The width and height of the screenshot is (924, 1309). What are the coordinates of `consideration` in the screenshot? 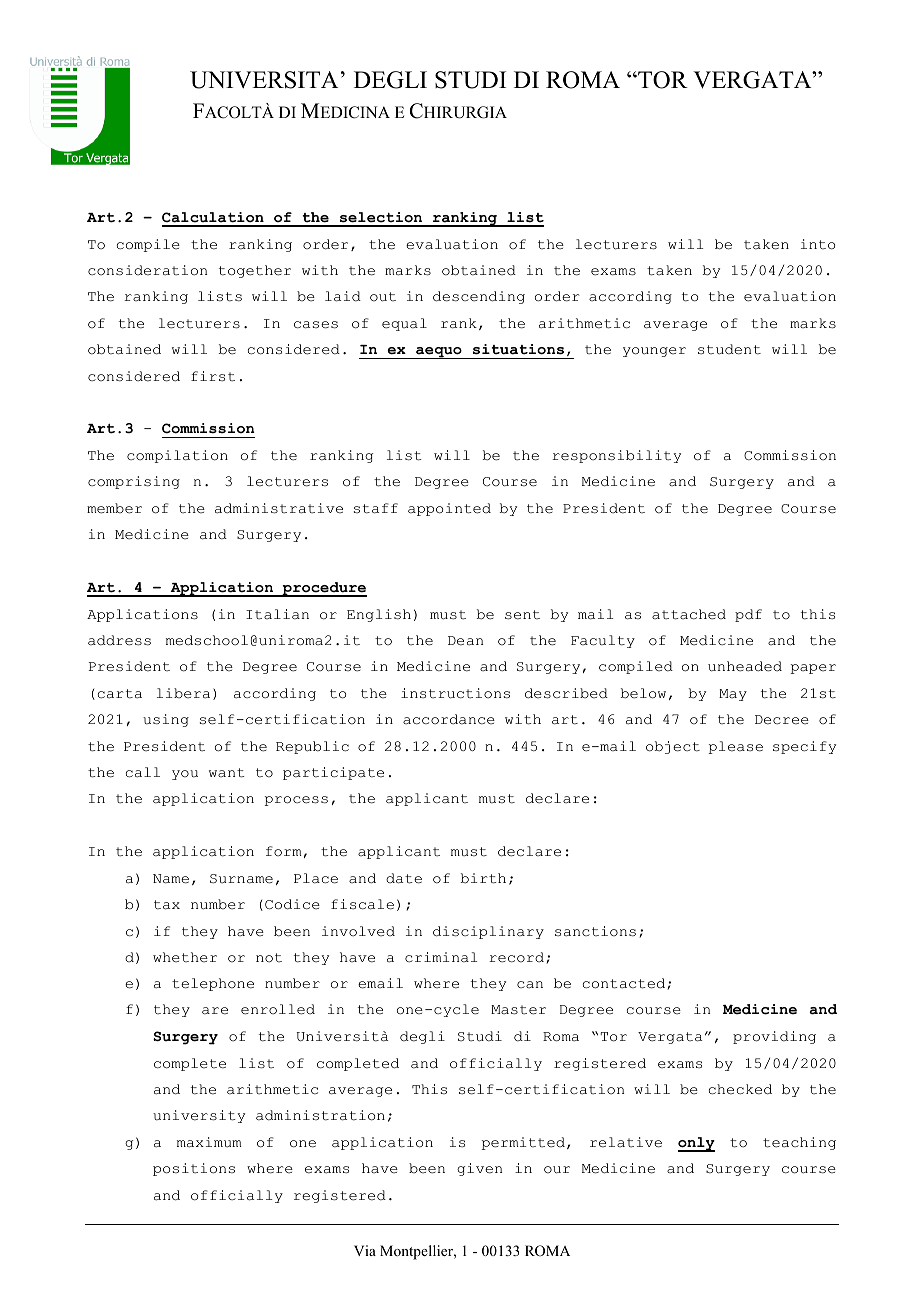 It's located at (147, 270).
